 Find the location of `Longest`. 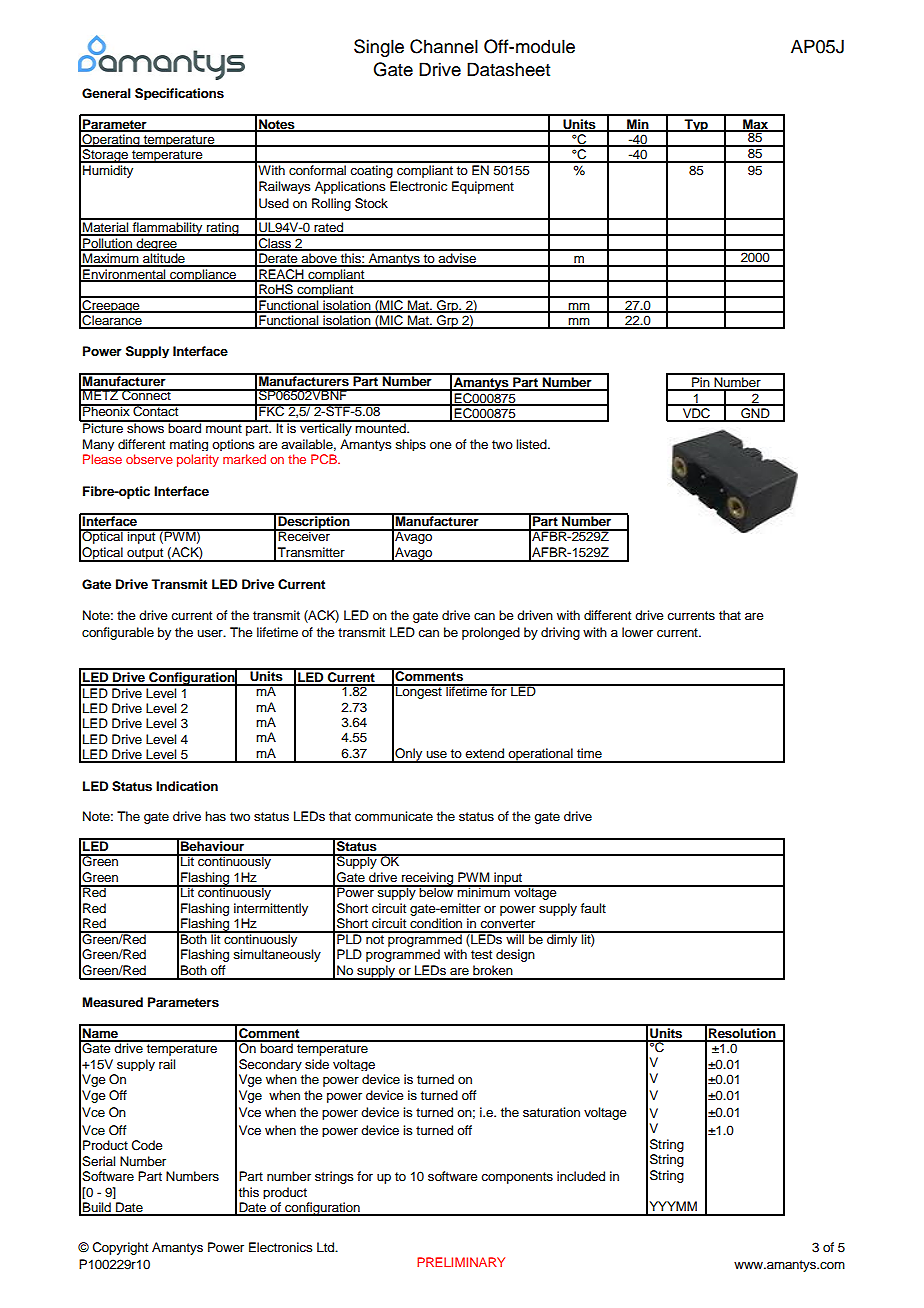

Longest is located at coordinates (419, 691).
